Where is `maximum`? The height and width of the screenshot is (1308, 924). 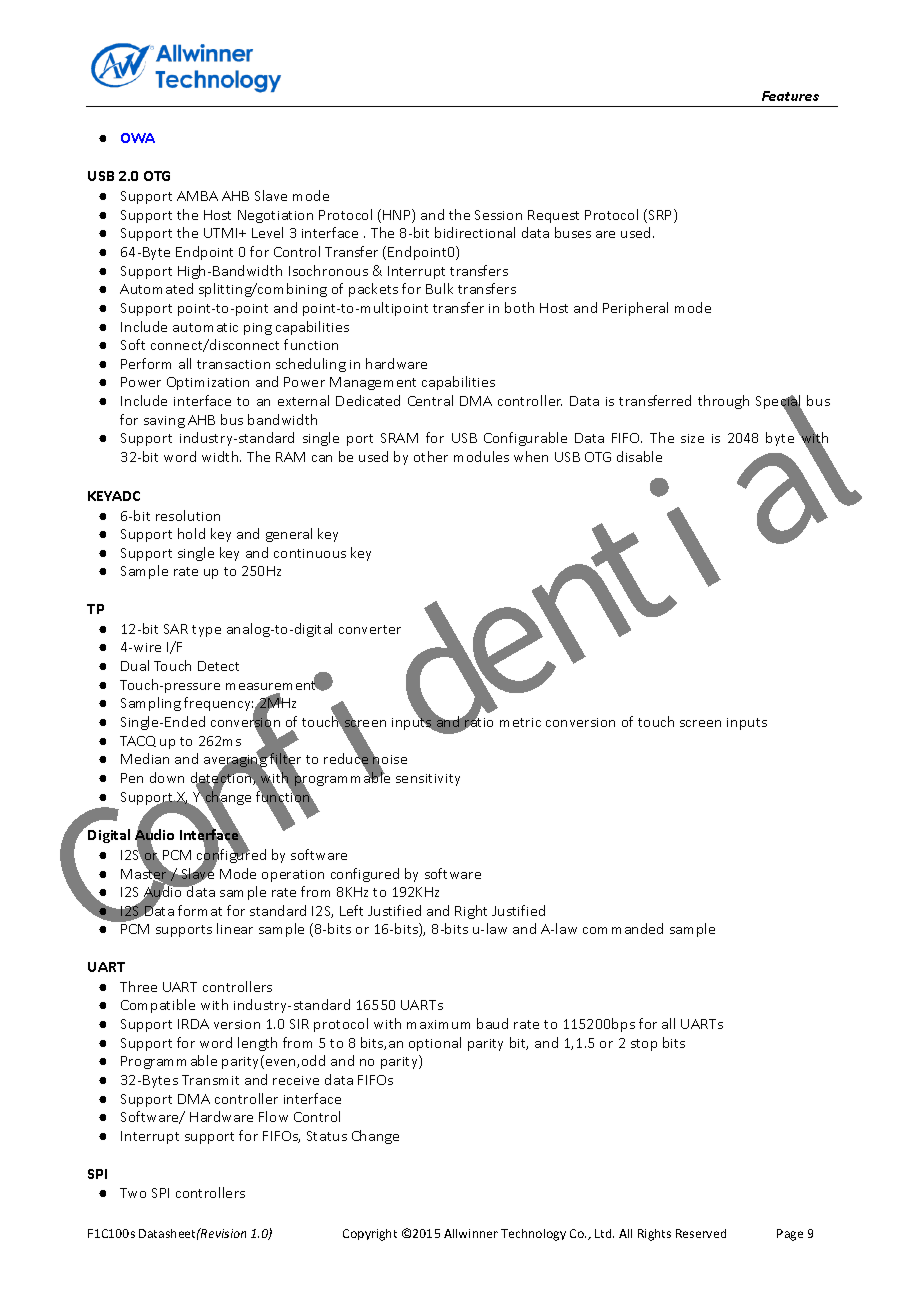
maximum is located at coordinates (438, 1024).
